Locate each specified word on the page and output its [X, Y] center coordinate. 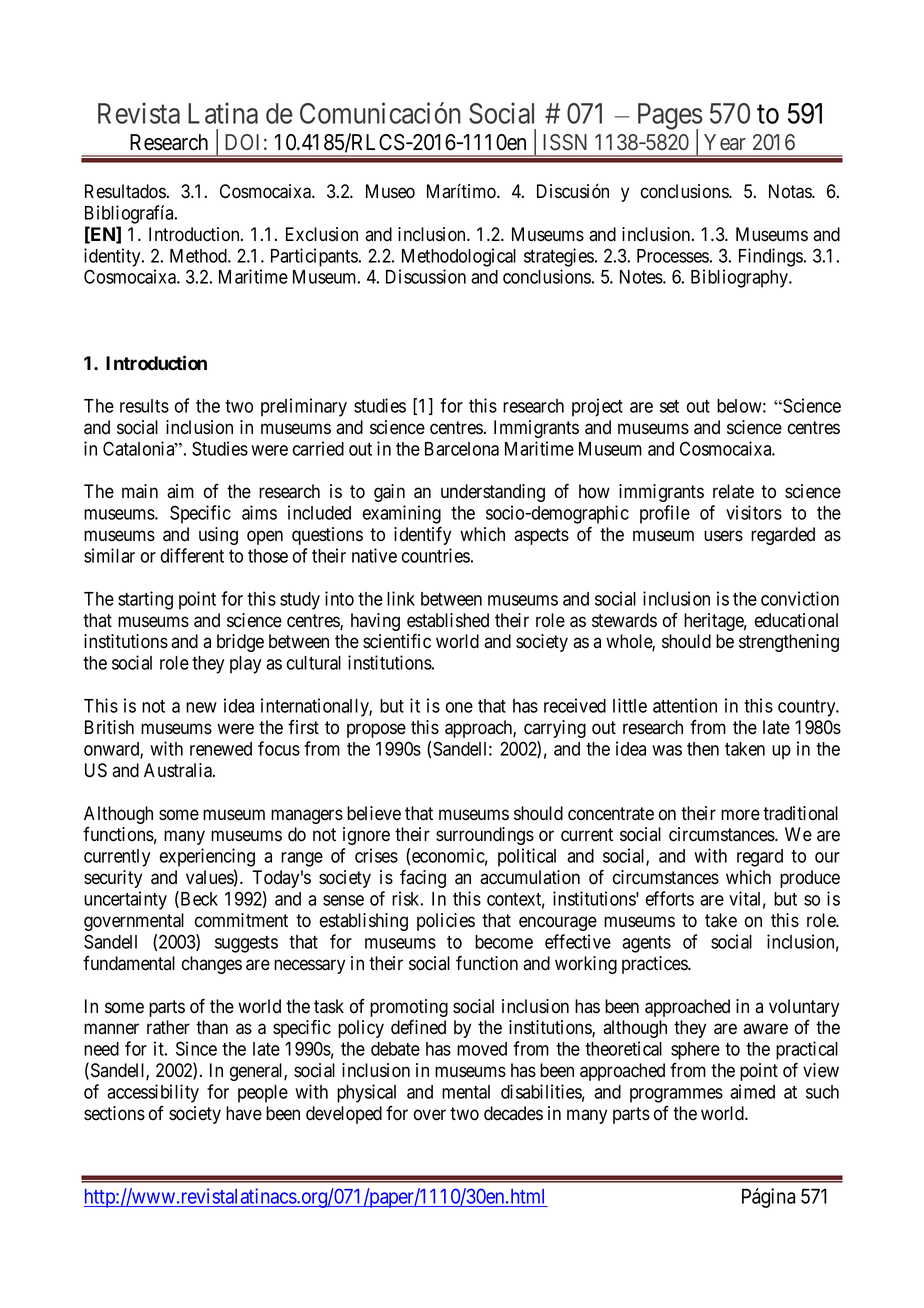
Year [725, 142]
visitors [754, 512]
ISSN [565, 142]
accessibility [153, 1093]
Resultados [125, 191]
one [459, 707]
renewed [221, 749]
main [140, 491]
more [740, 815]
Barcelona [462, 449]
